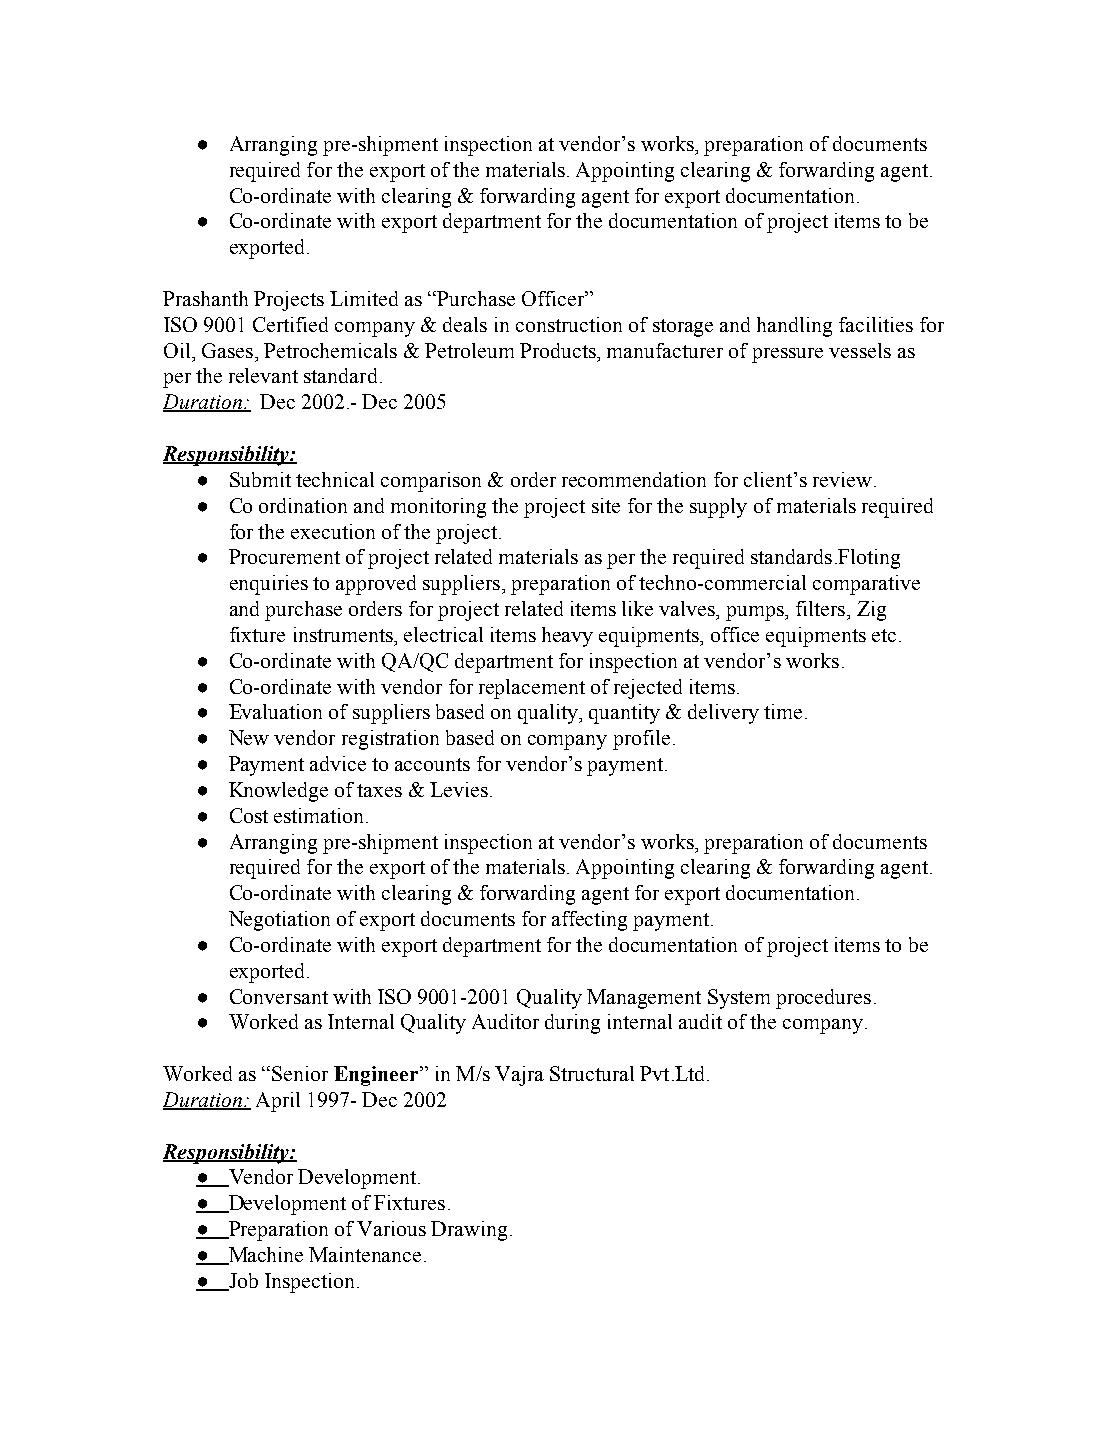  What do you see at coordinates (279, 921) in the image?
I see `Negotiation` at bounding box center [279, 921].
